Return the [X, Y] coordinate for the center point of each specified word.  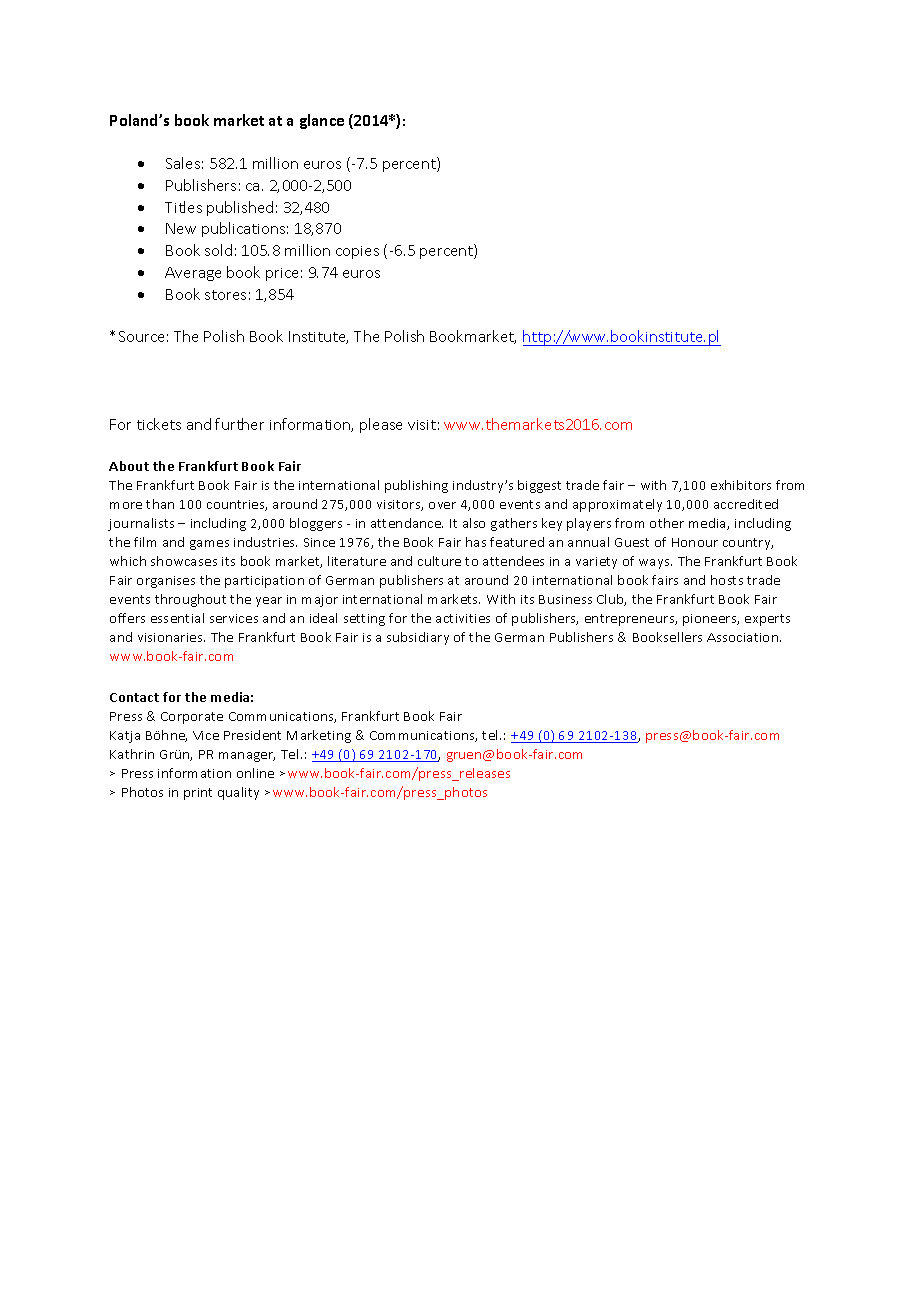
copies [357, 252]
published [240, 208]
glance [322, 121]
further [239, 424]
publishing [416, 486]
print [198, 794]
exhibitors [741, 485]
